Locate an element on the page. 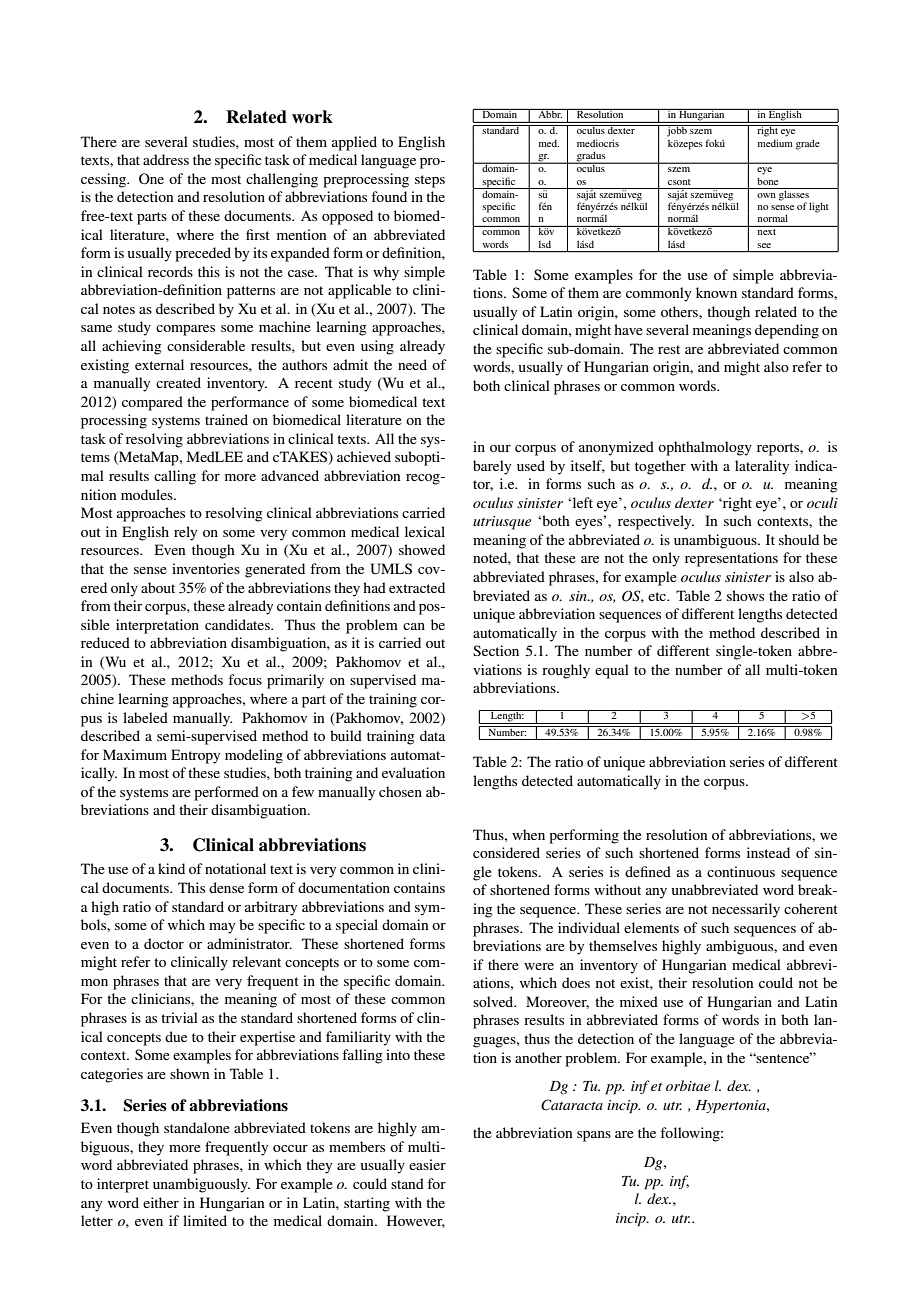 The width and height of the page is (924, 1308). medium is located at coordinates (775, 143).
